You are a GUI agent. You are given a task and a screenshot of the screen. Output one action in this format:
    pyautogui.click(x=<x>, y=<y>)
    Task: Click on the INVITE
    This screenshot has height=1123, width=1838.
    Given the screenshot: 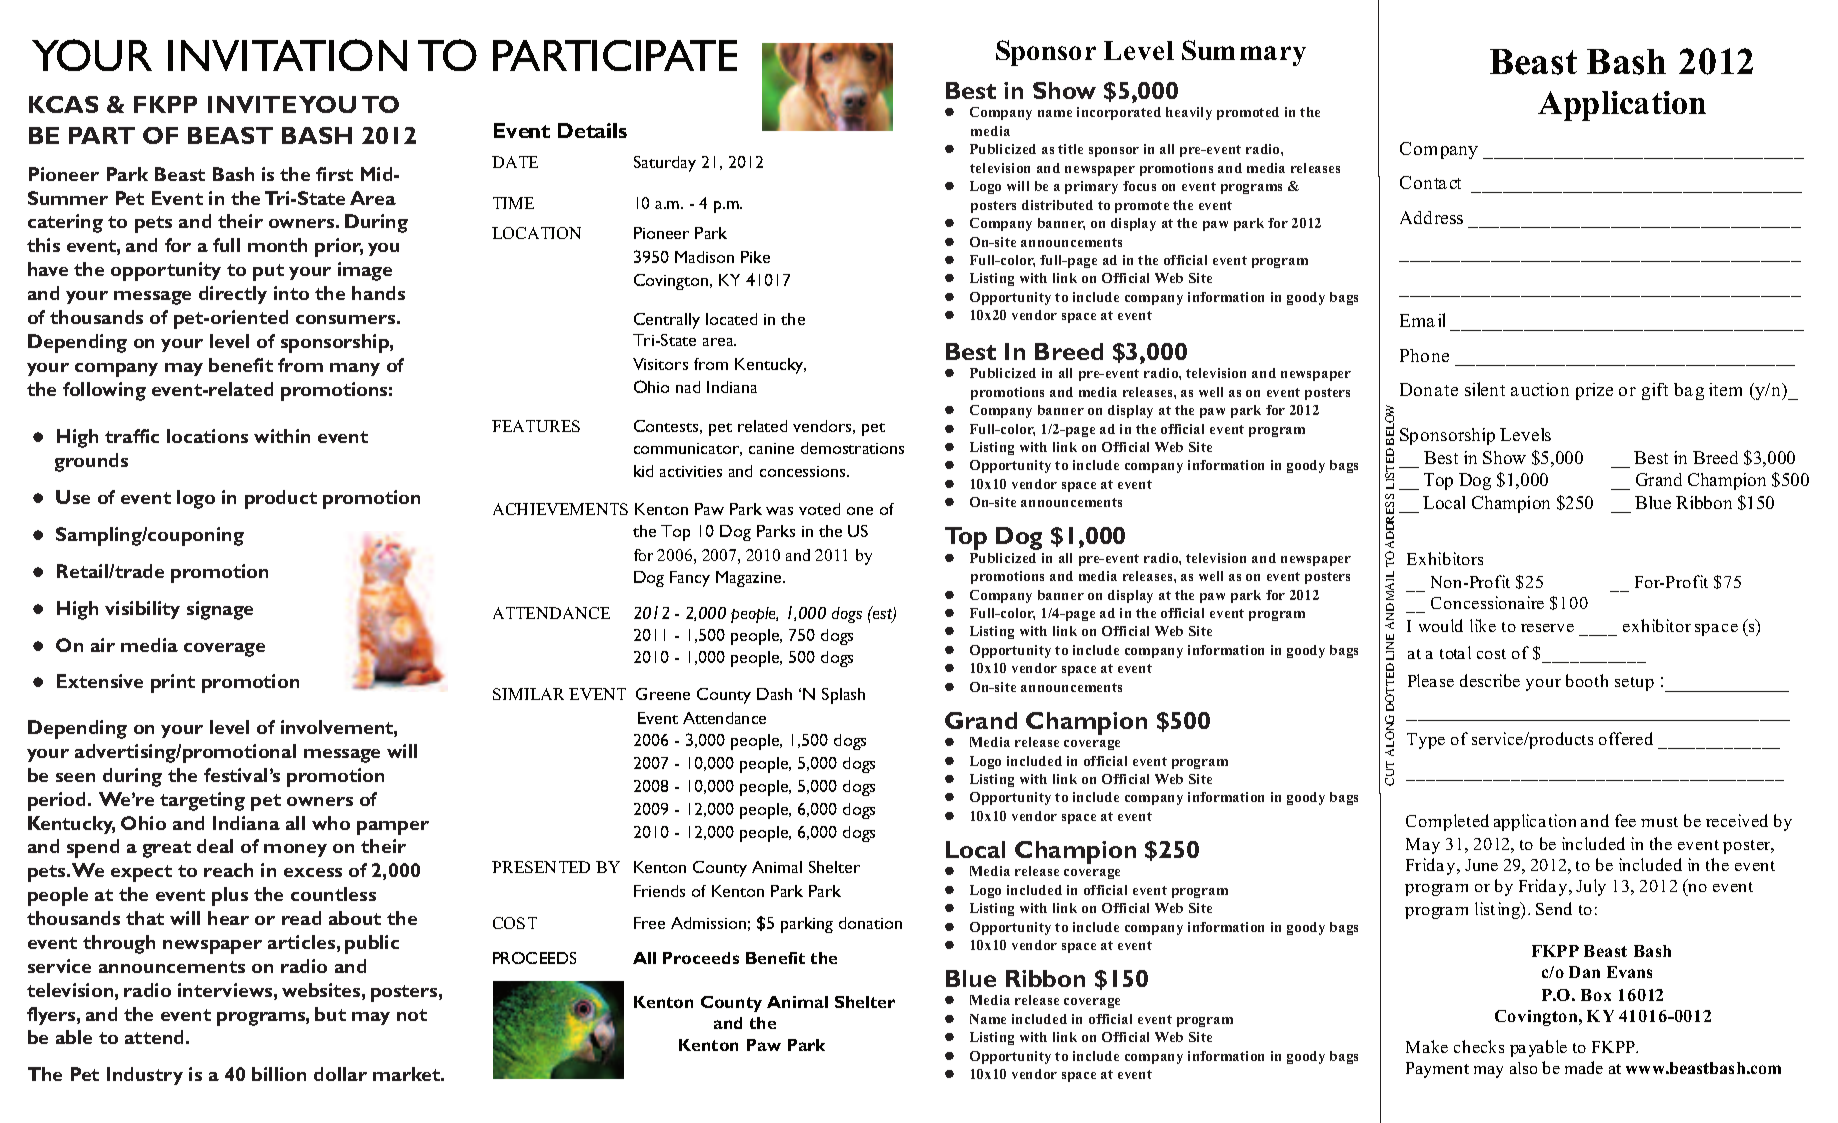 What is the action you would take?
    pyautogui.click(x=252, y=104)
